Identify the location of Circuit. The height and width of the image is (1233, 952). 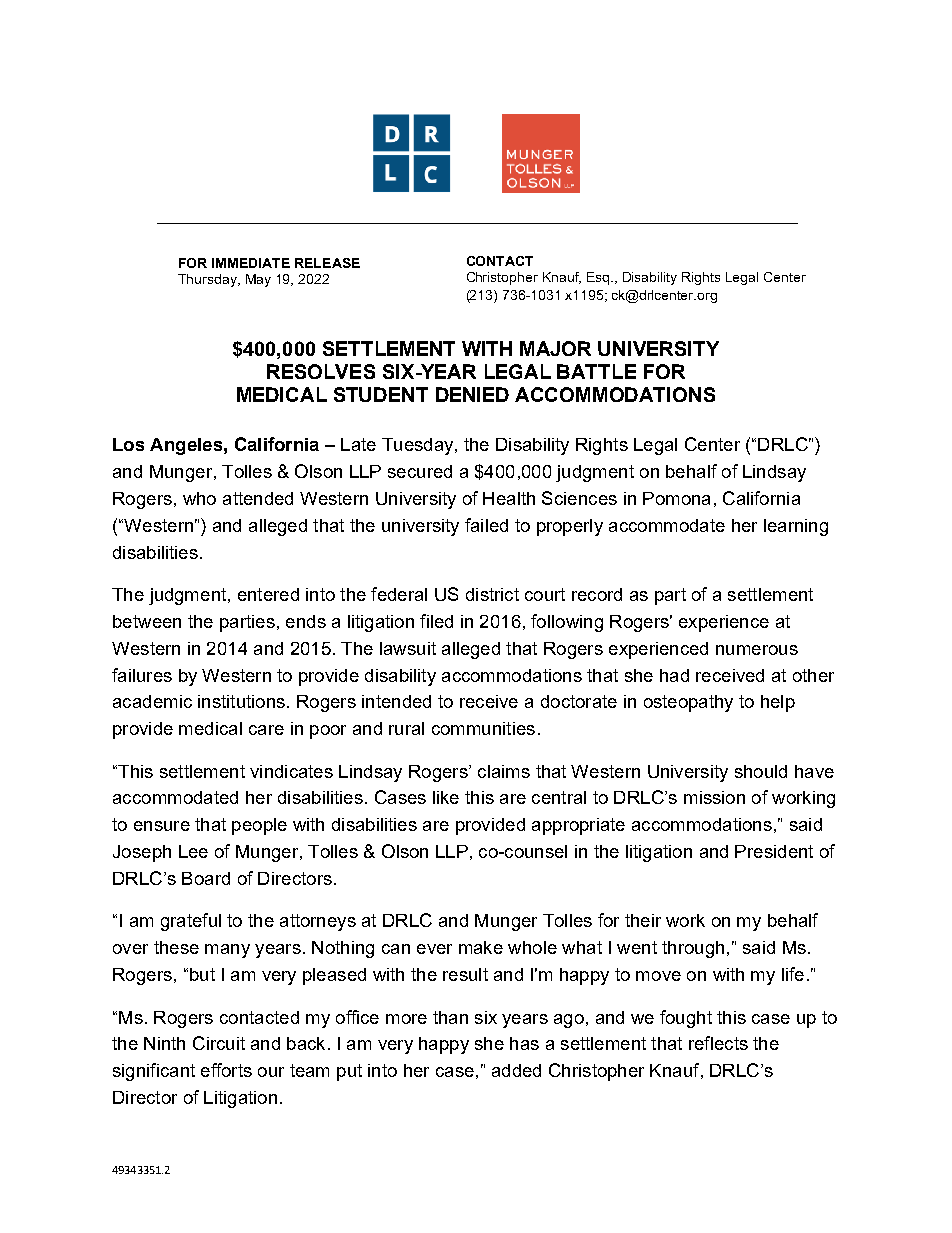
(219, 1043).
